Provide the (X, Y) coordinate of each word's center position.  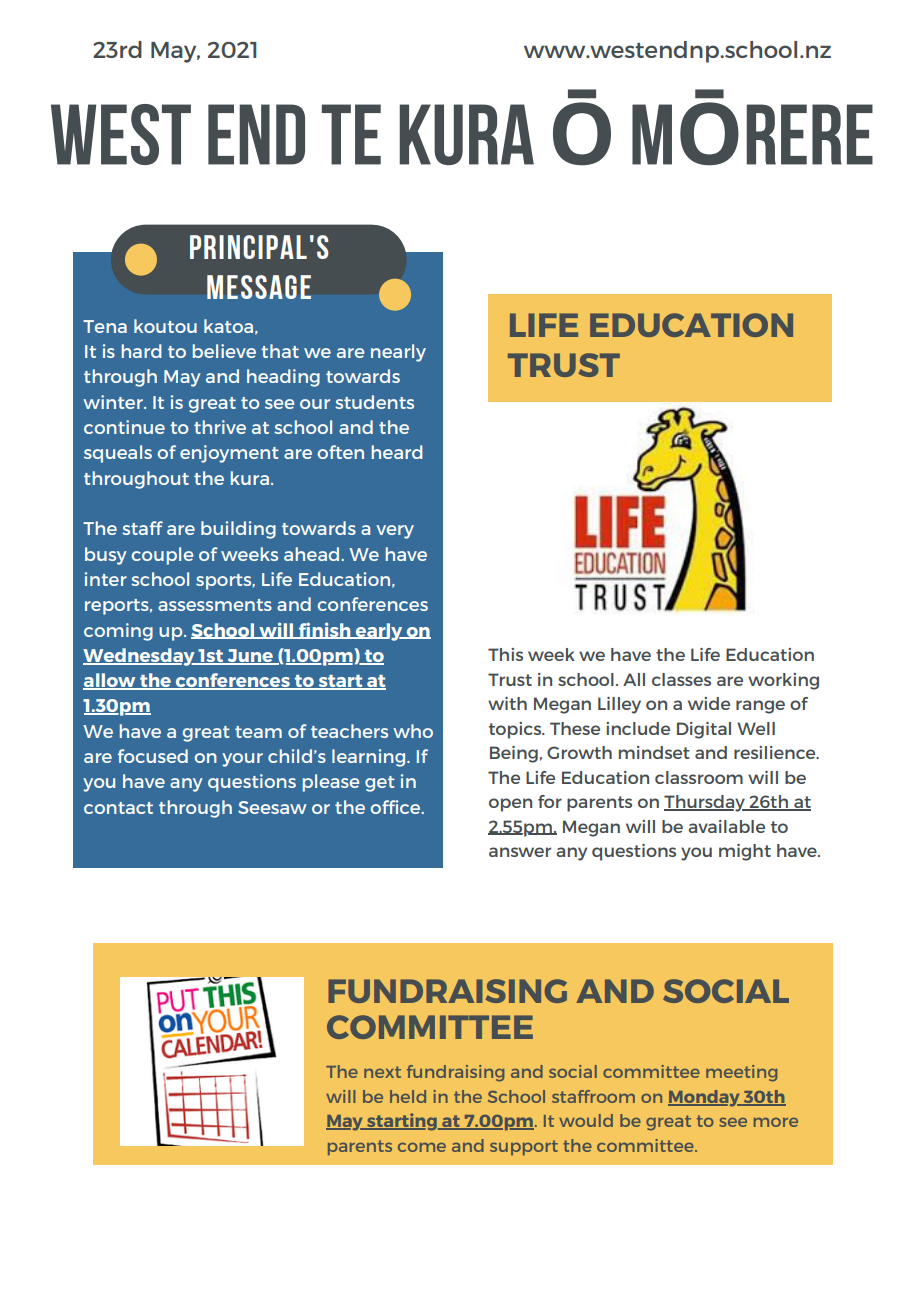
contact (118, 808)
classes (681, 679)
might (745, 852)
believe (224, 351)
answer (520, 852)
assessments (215, 605)
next (382, 1072)
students (374, 402)
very (395, 532)
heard (397, 452)
